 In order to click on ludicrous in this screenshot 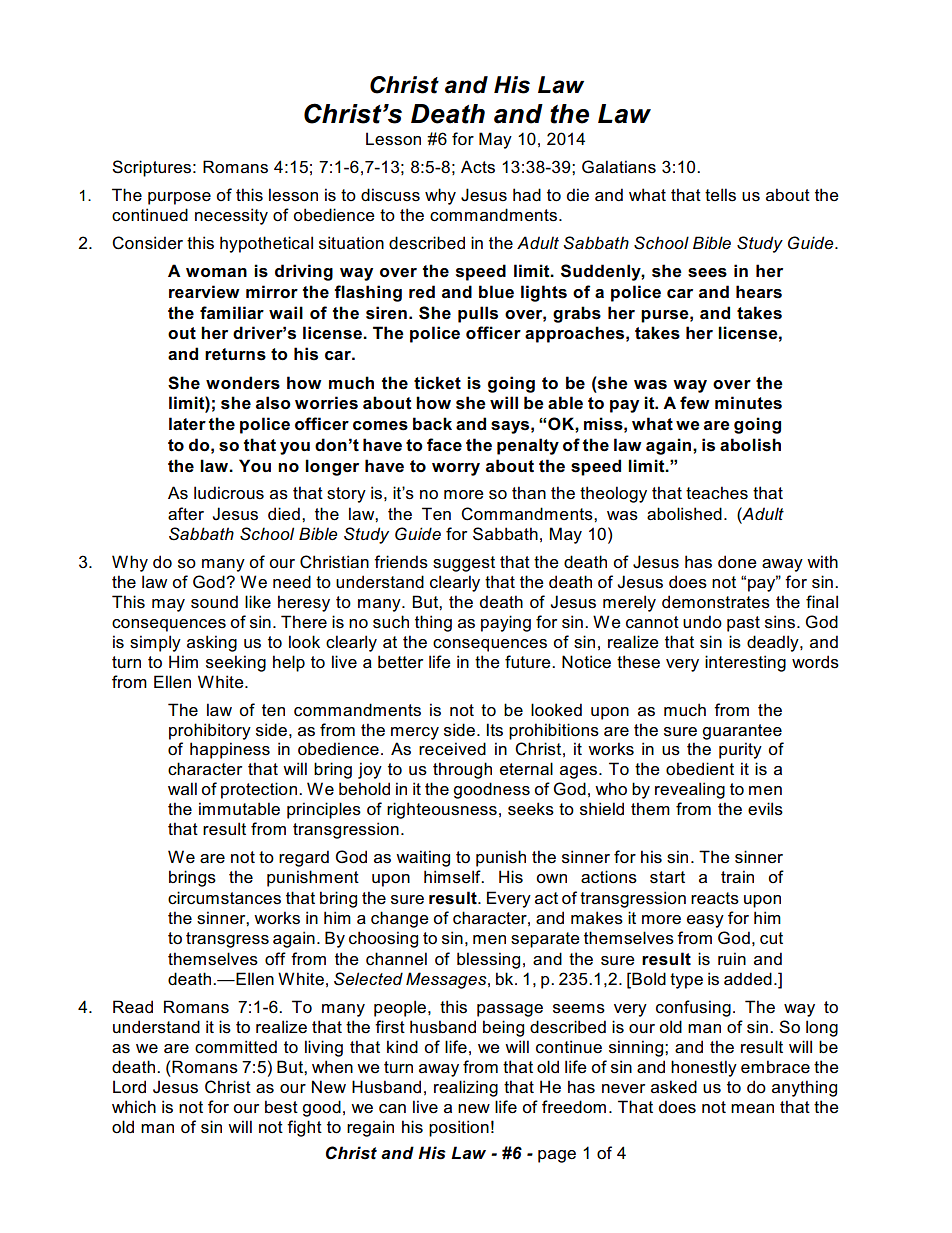, I will do `click(229, 493)`.
